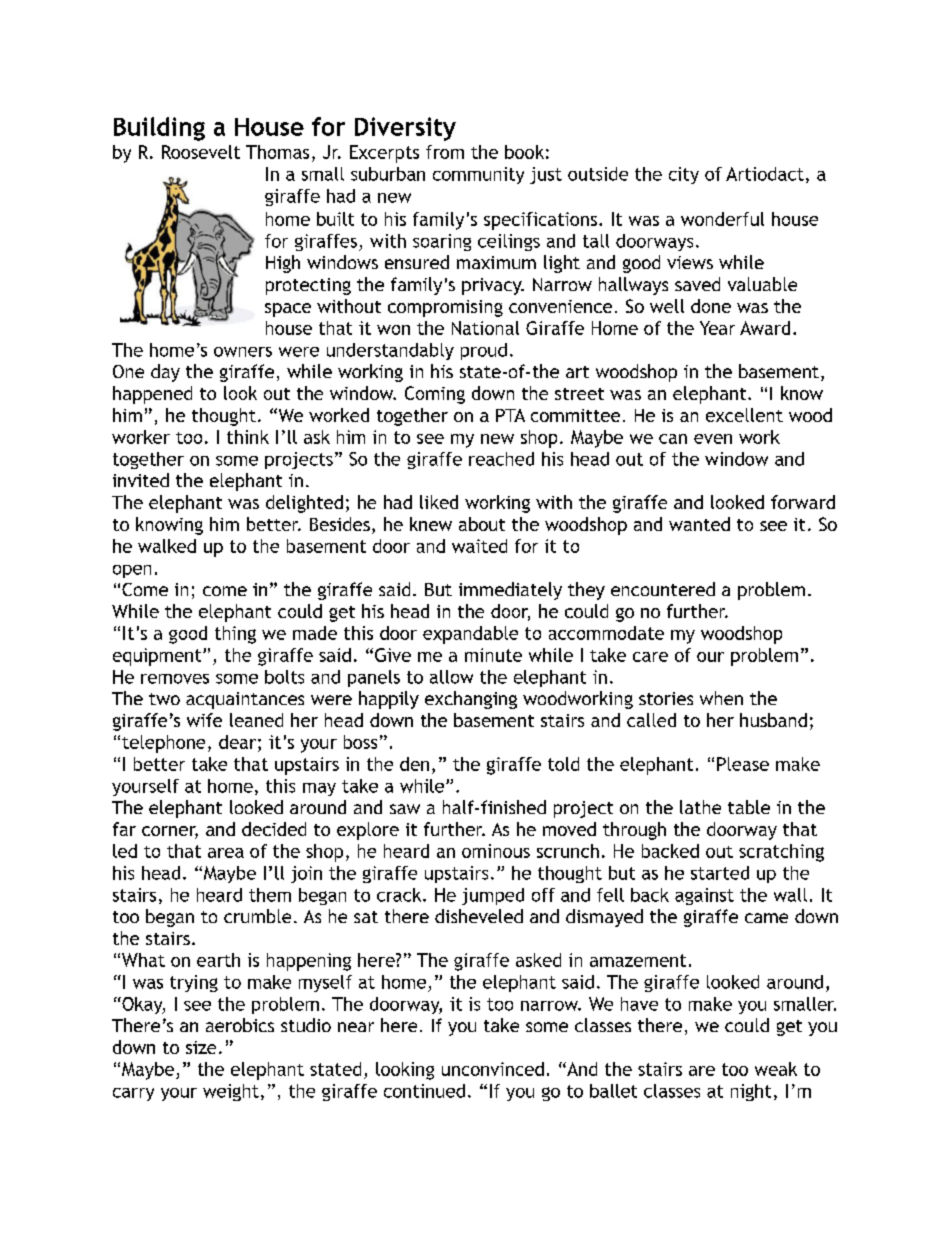  Describe the element at coordinates (201, 1047) in the document. I see `size` at that location.
